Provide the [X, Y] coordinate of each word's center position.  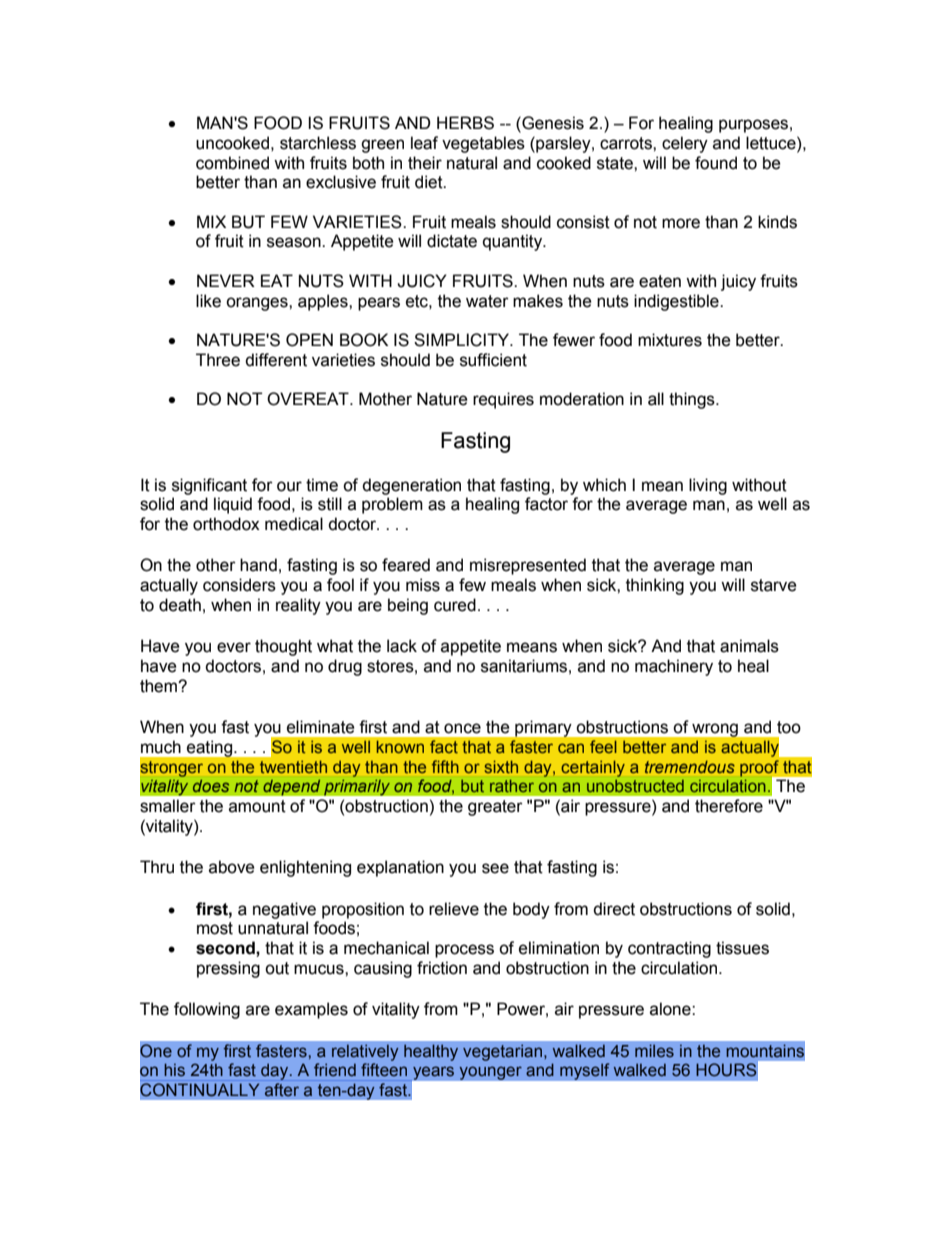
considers [239, 585]
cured [455, 605]
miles [654, 1050]
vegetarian [504, 1052]
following [207, 1010]
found [716, 163]
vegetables [483, 144]
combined [232, 163]
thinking [655, 586]
